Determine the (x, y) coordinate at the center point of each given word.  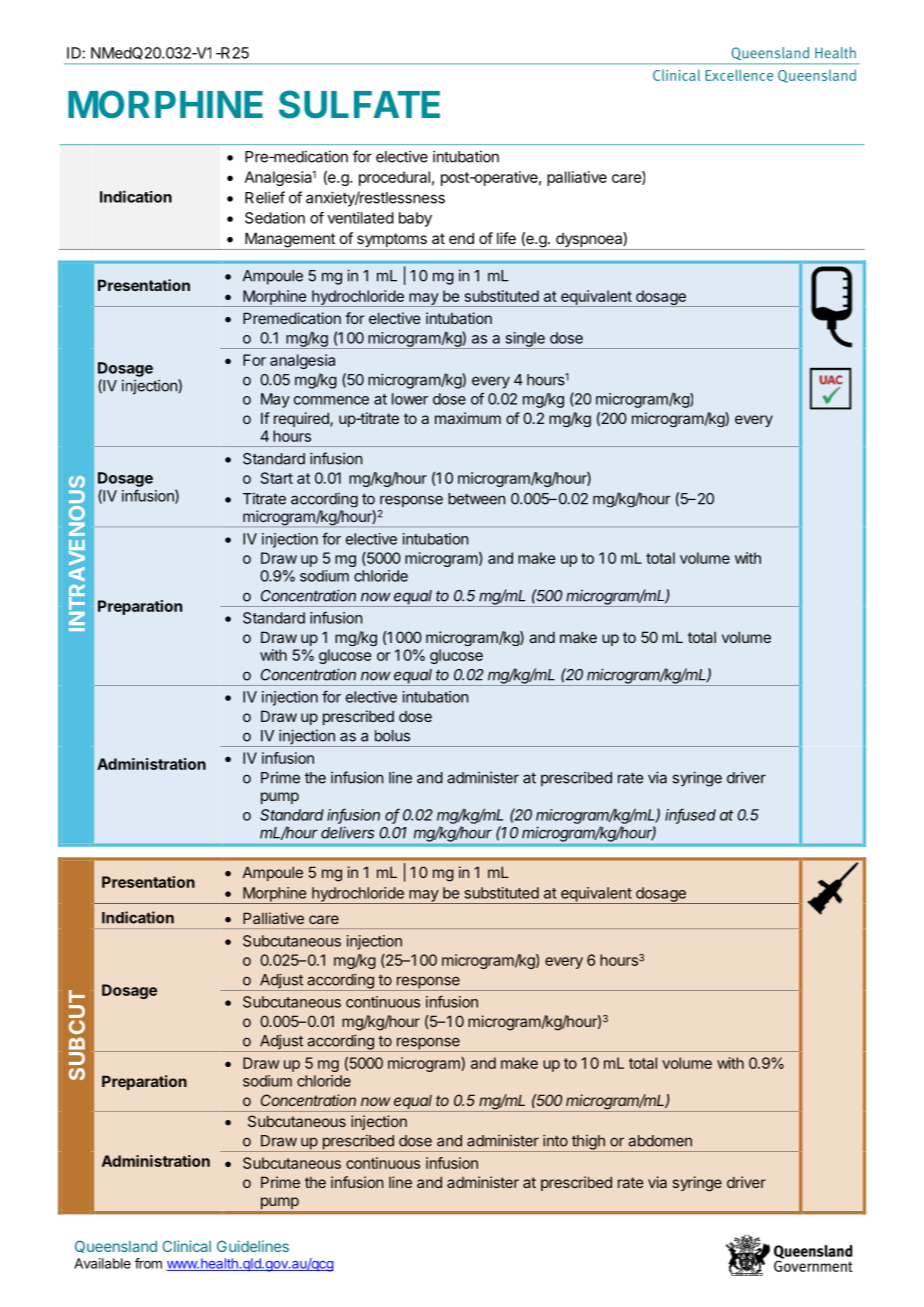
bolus (392, 736)
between (476, 499)
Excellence (739, 75)
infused (690, 815)
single (525, 340)
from (148, 1263)
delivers (347, 832)
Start (277, 478)
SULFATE (359, 104)
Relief (265, 197)
